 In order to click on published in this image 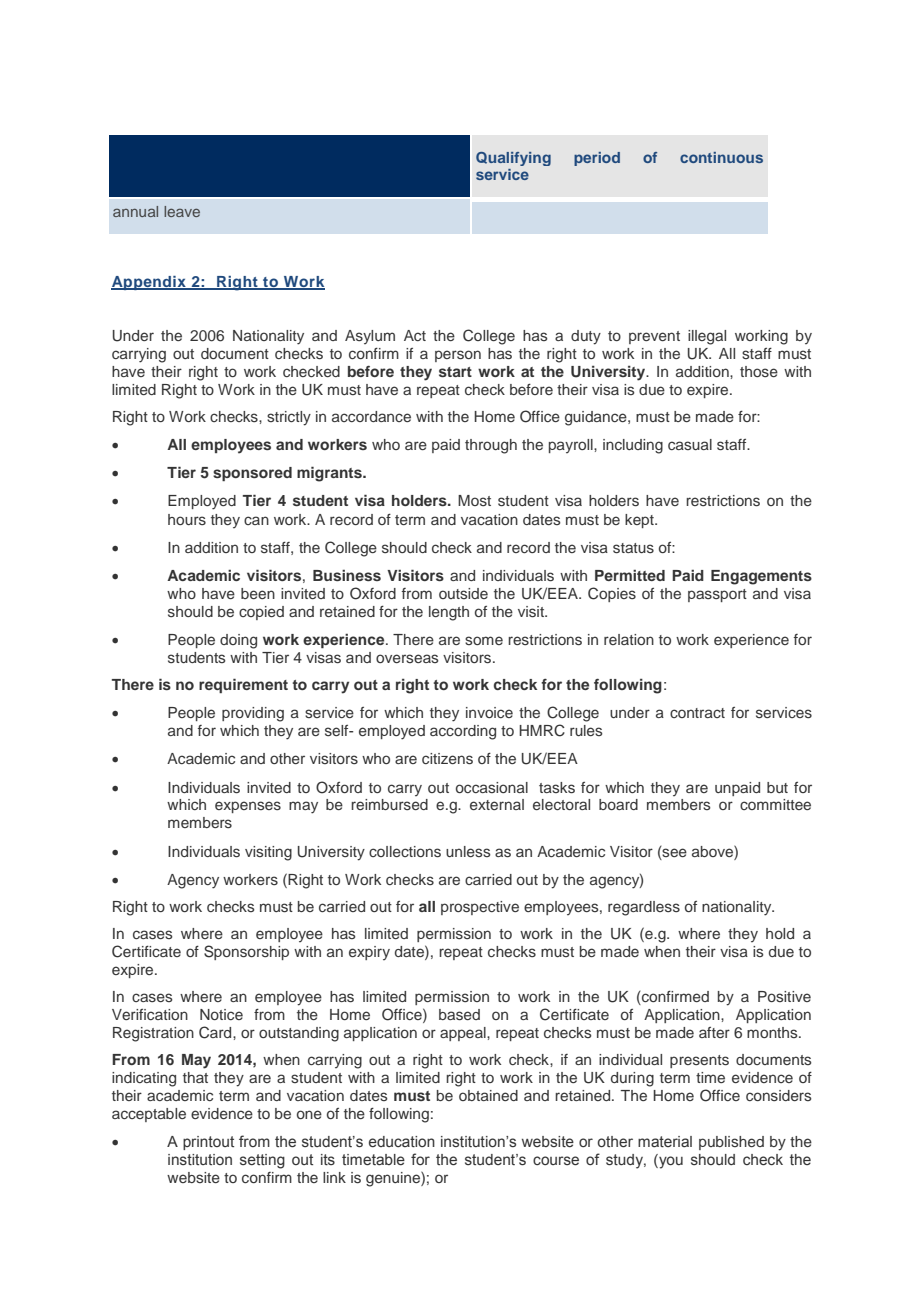, I will do `click(731, 1143)`.
